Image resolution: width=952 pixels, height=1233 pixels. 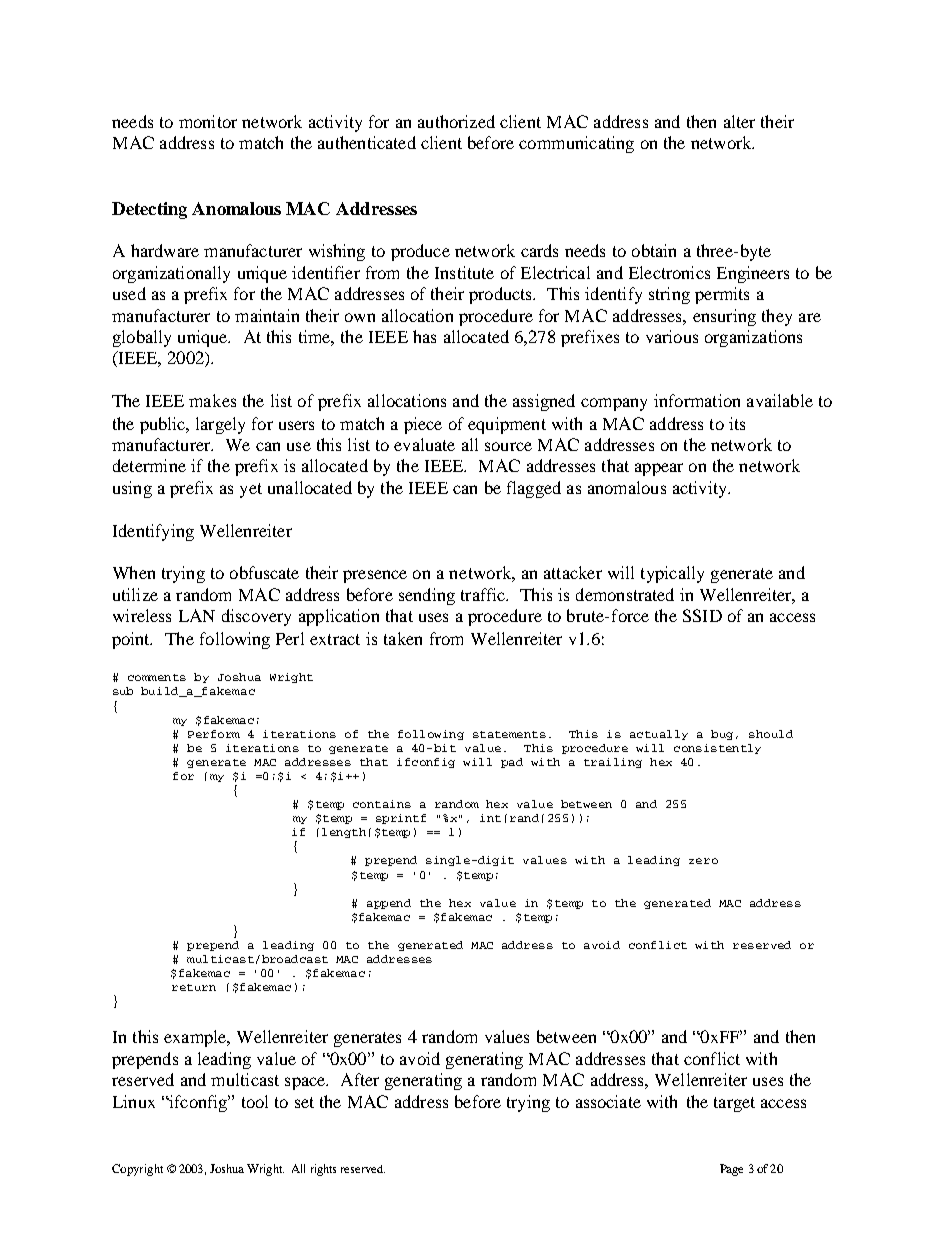 What do you see at coordinates (739, 121) in the screenshot?
I see `alter` at bounding box center [739, 121].
